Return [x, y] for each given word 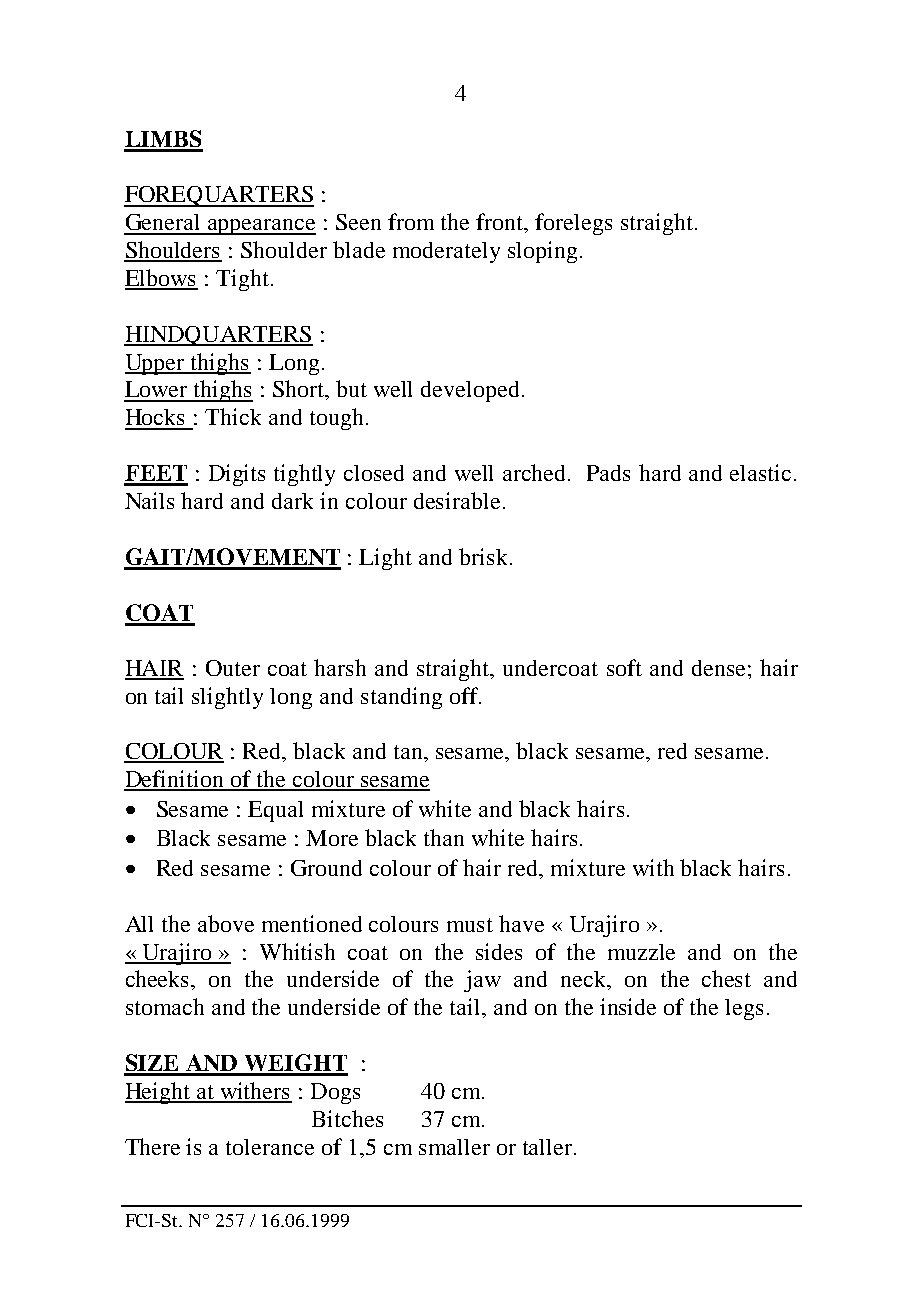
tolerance [270, 1147]
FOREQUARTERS [219, 196]
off [465, 695]
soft [624, 667]
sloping [542, 252]
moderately [446, 252]
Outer [233, 668]
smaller [454, 1147]
